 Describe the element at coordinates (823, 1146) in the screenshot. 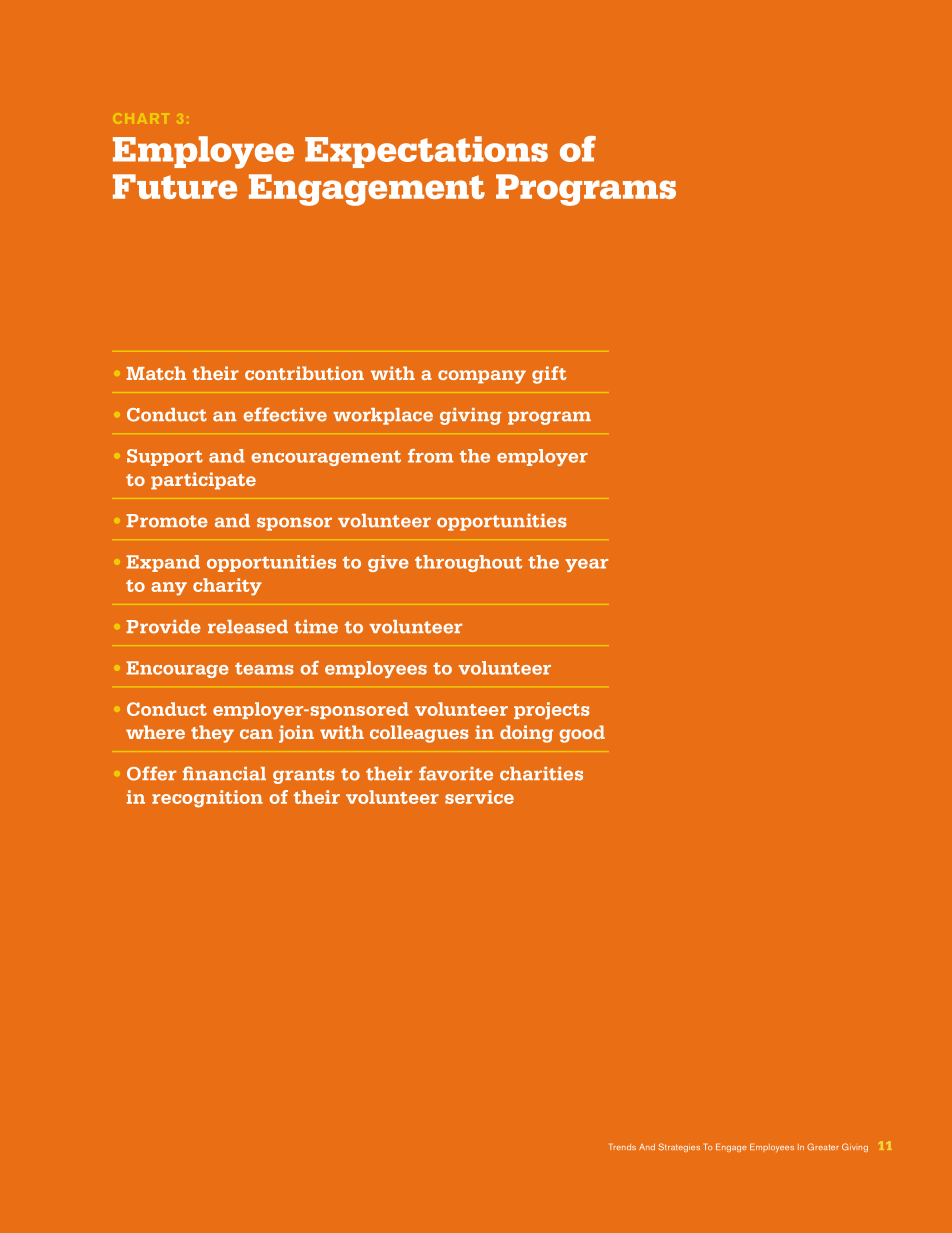

I see `Greater` at that location.
